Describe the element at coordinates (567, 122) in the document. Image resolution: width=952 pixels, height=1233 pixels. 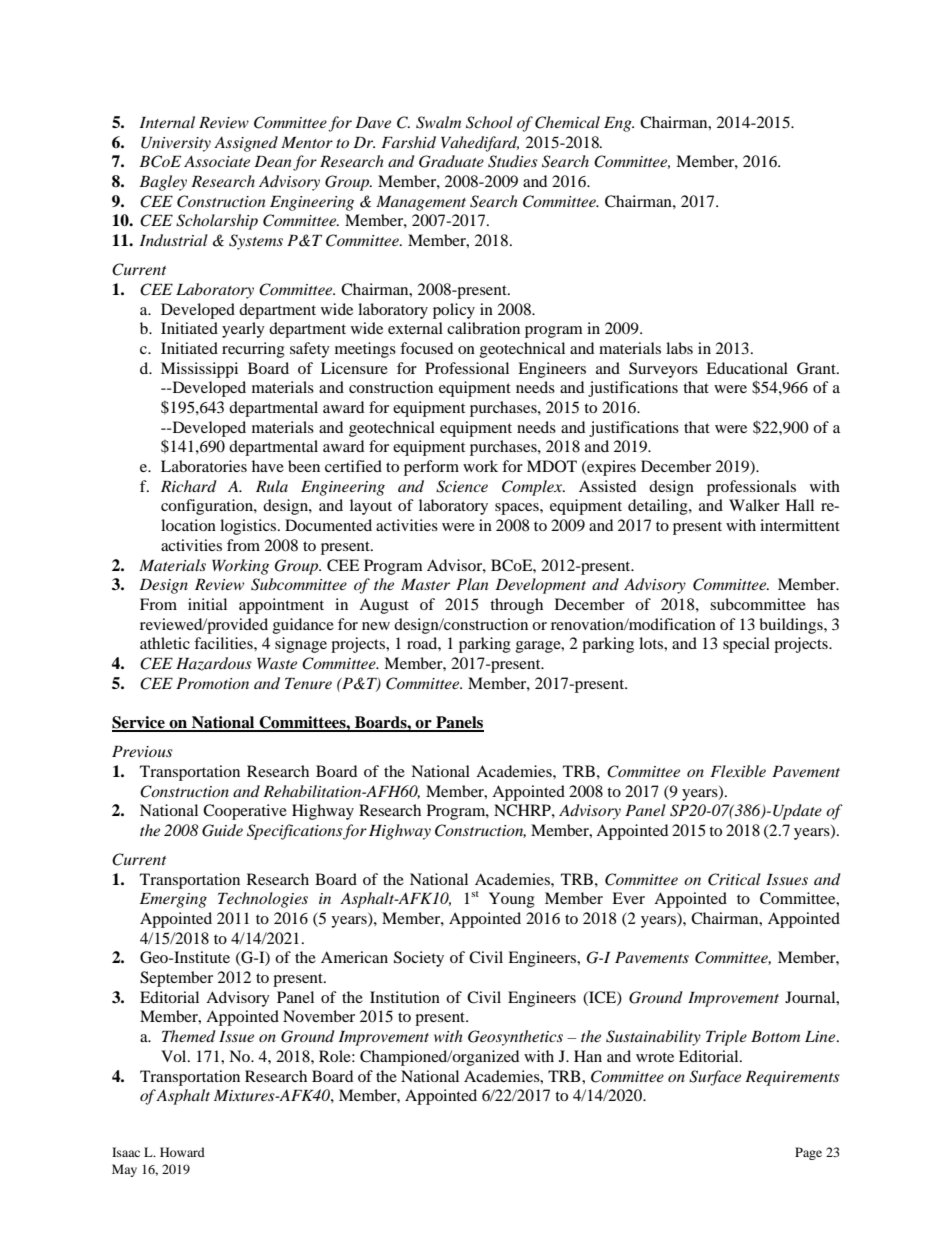
I see `Chemical` at that location.
